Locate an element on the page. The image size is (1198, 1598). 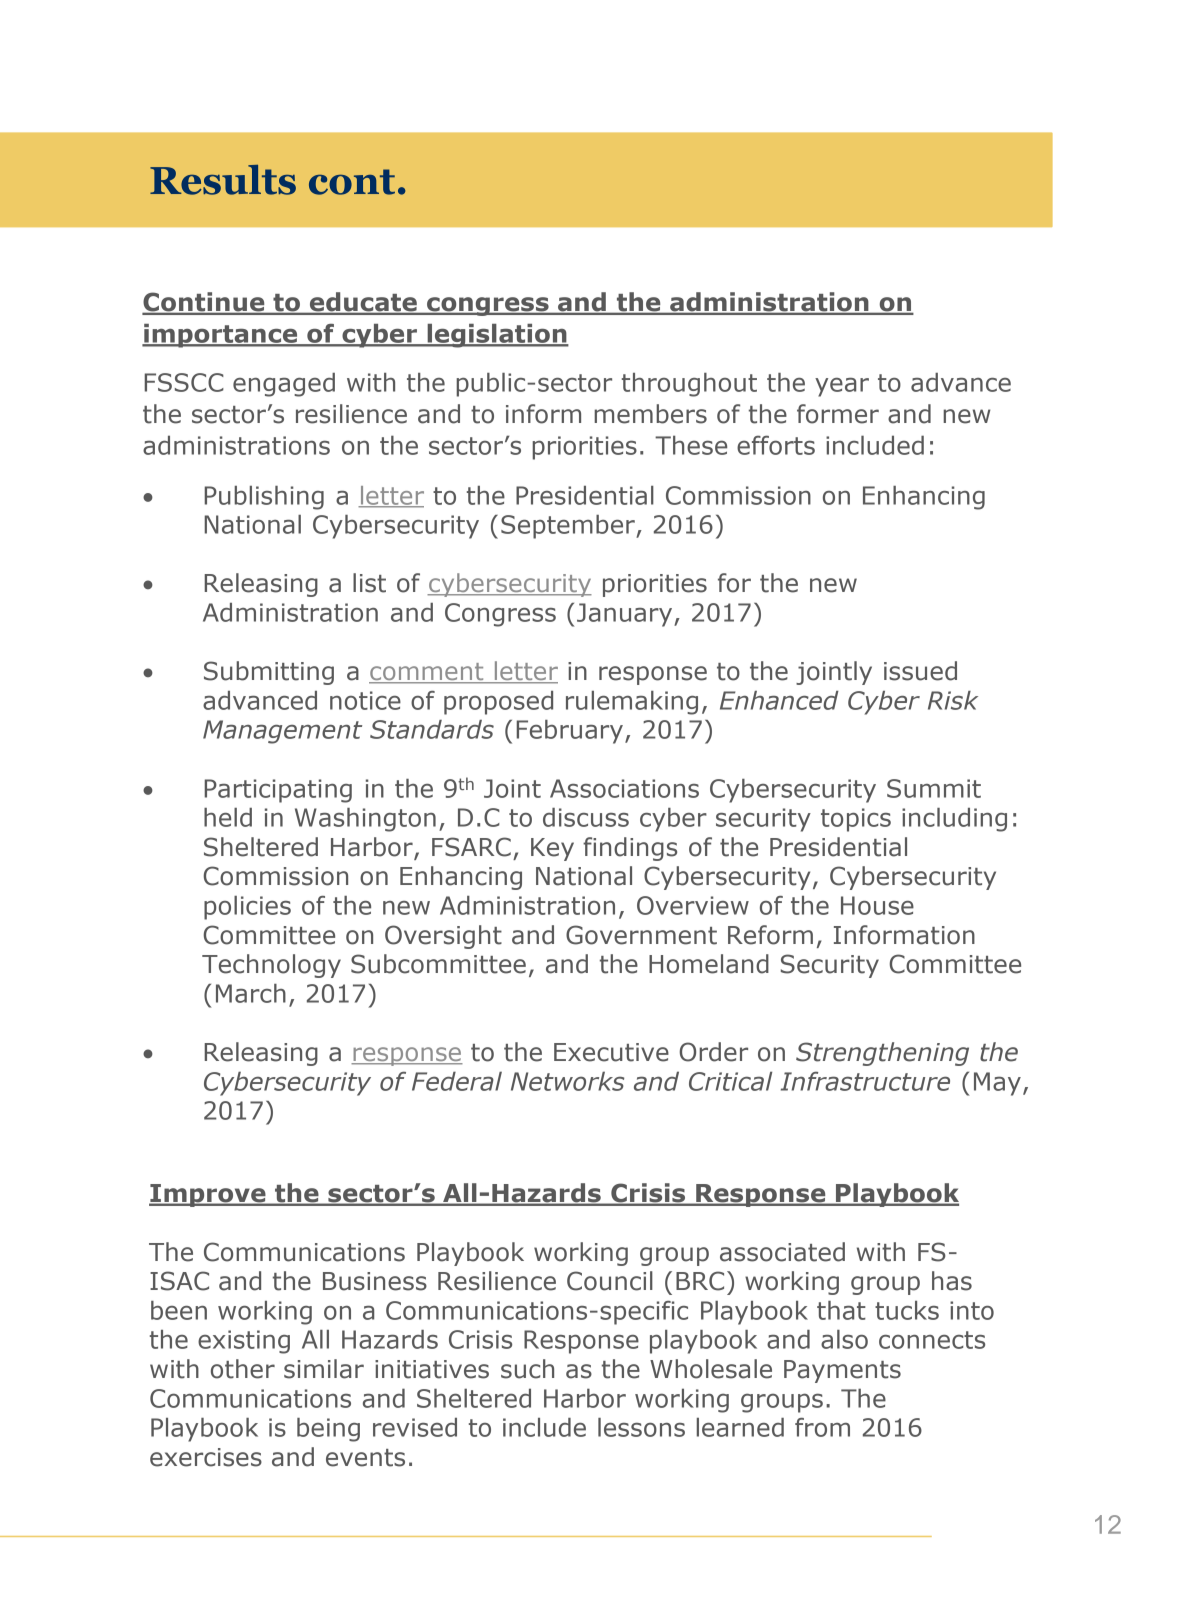
Infrastructure is located at coordinates (865, 1081).
